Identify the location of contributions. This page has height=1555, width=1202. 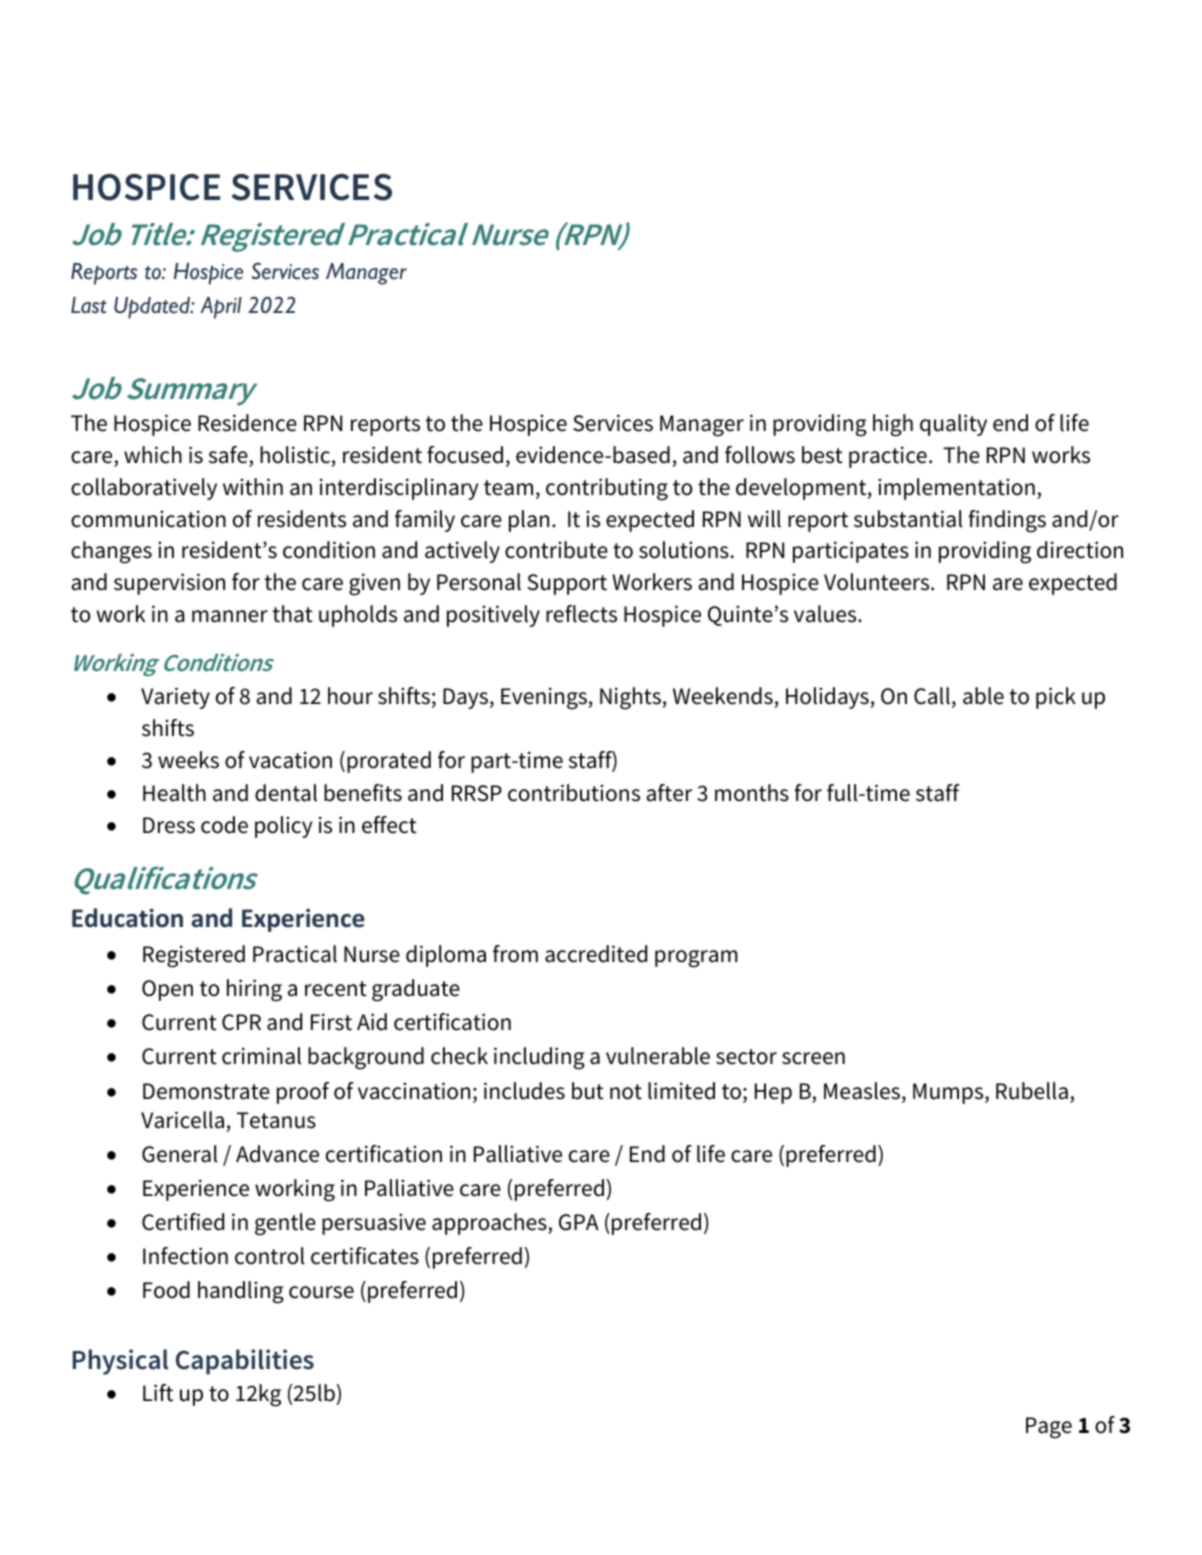
(574, 793).
